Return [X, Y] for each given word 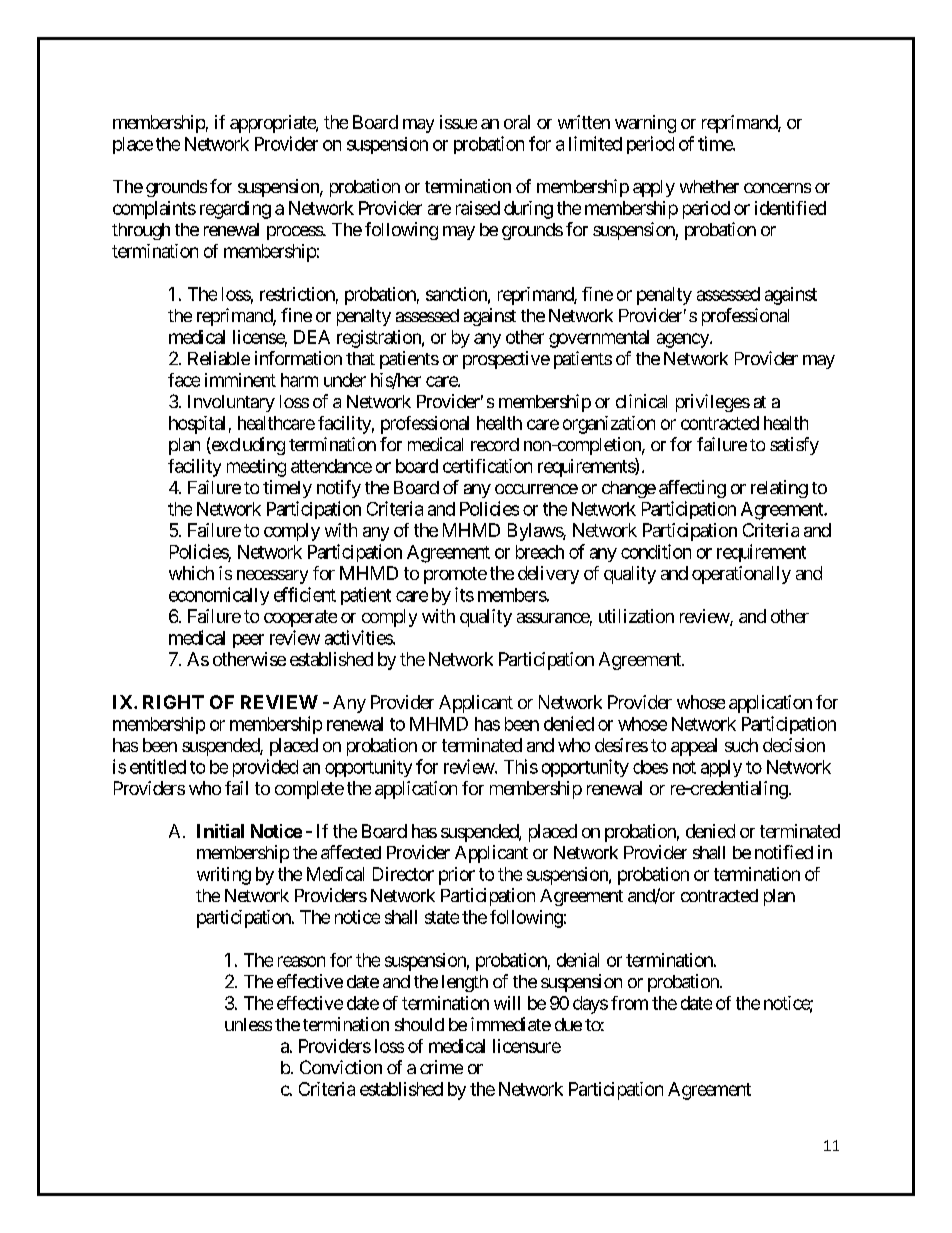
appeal [694, 747]
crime [441, 1067]
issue [458, 122]
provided [265, 768]
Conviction [341, 1067]
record [495, 444]
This [521, 766]
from [629, 1003]
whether [709, 186]
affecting [692, 489]
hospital [197, 425]
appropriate [273, 124]
